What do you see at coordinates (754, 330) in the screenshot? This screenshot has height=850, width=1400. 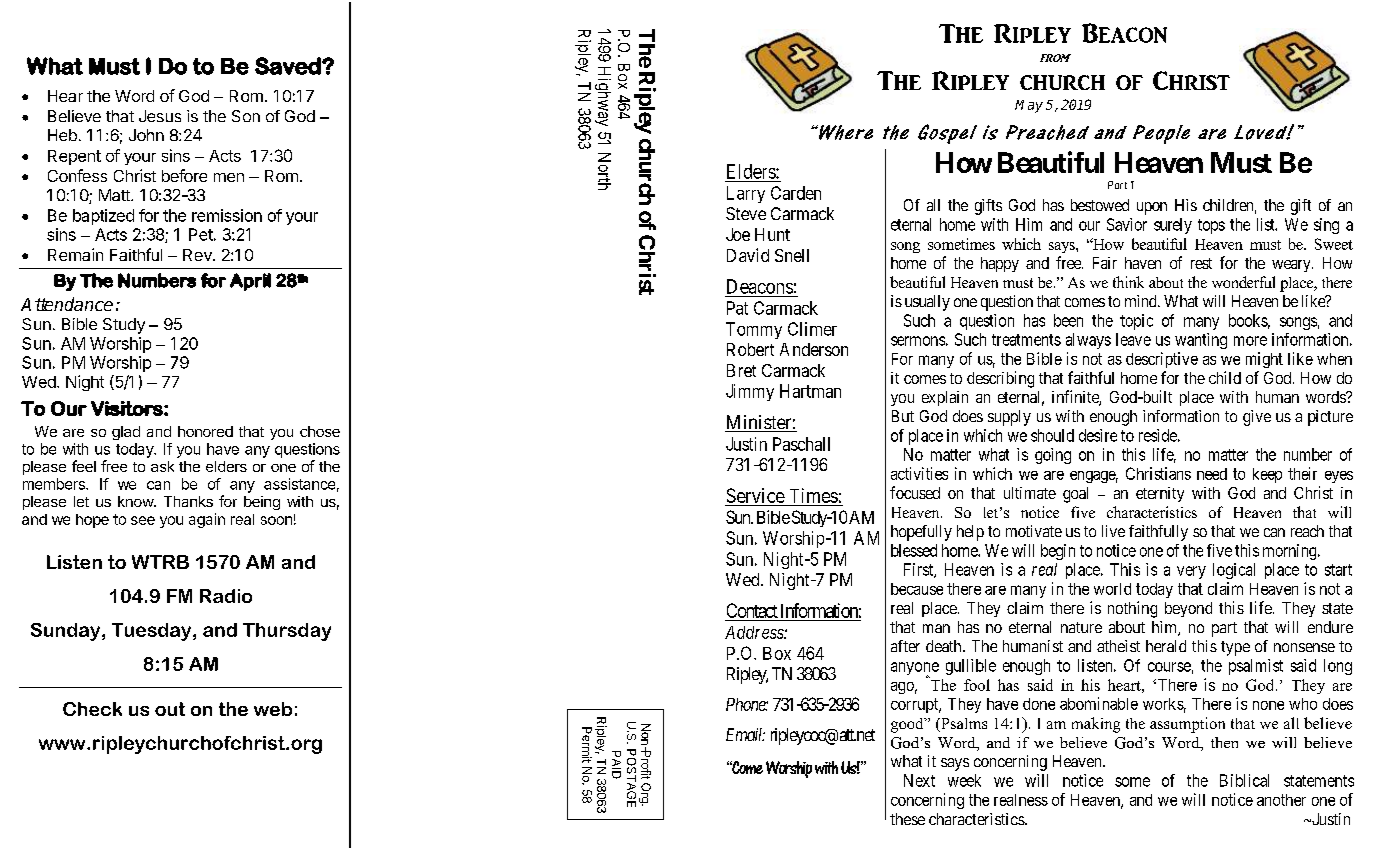 I see `Tommy` at bounding box center [754, 330].
